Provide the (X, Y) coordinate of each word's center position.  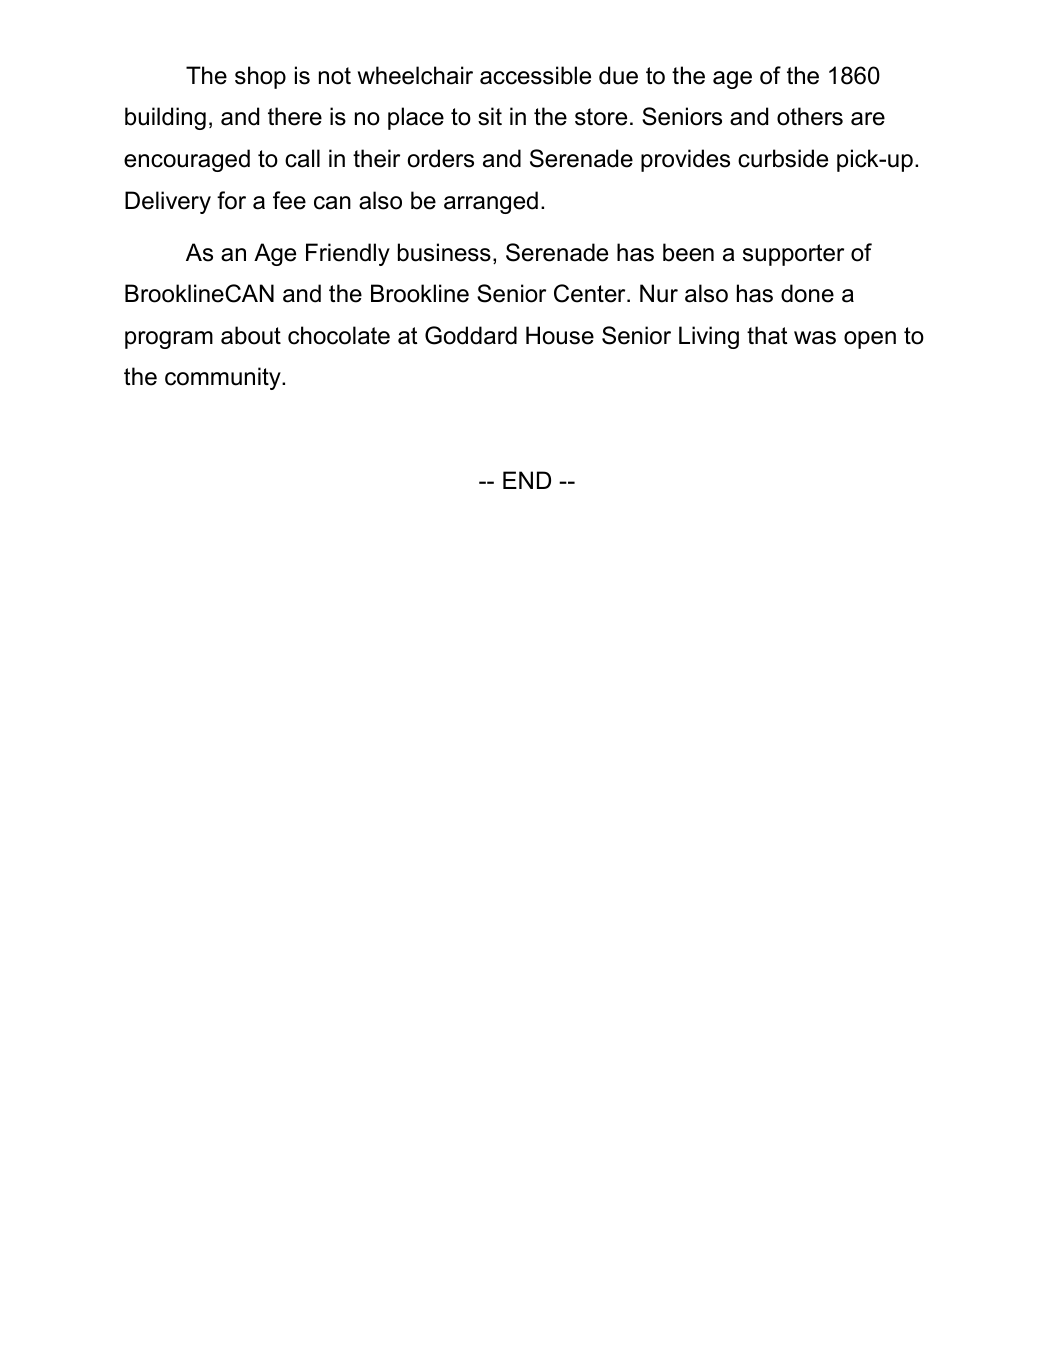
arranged (491, 202)
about (251, 335)
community (224, 378)
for (231, 200)
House (560, 335)
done (807, 293)
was (815, 338)
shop (260, 77)
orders (441, 158)
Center (591, 293)
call (302, 158)
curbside (783, 158)
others (810, 116)
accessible (535, 75)
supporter (793, 255)
